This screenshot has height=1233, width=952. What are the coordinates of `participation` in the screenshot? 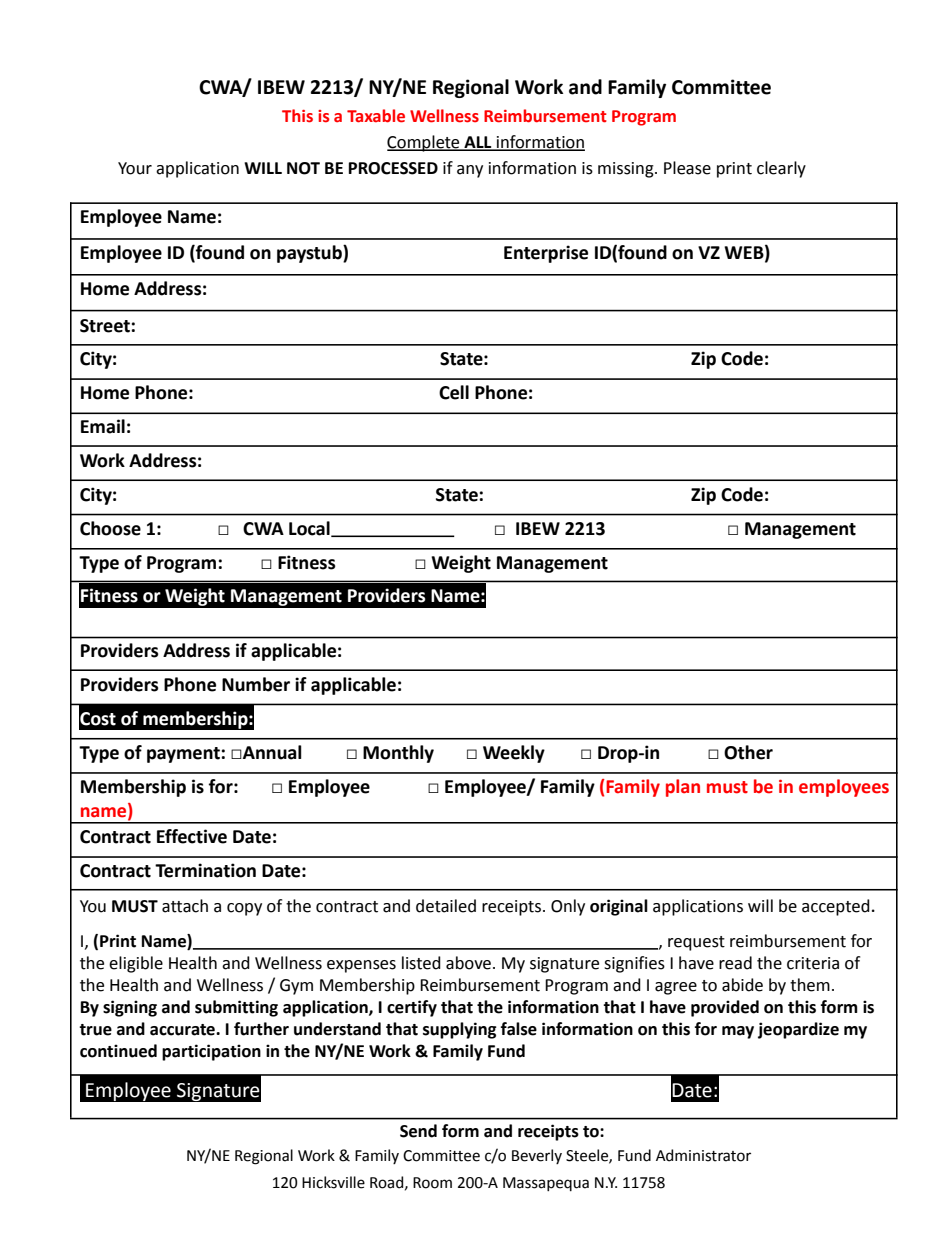 It's located at (211, 1052).
